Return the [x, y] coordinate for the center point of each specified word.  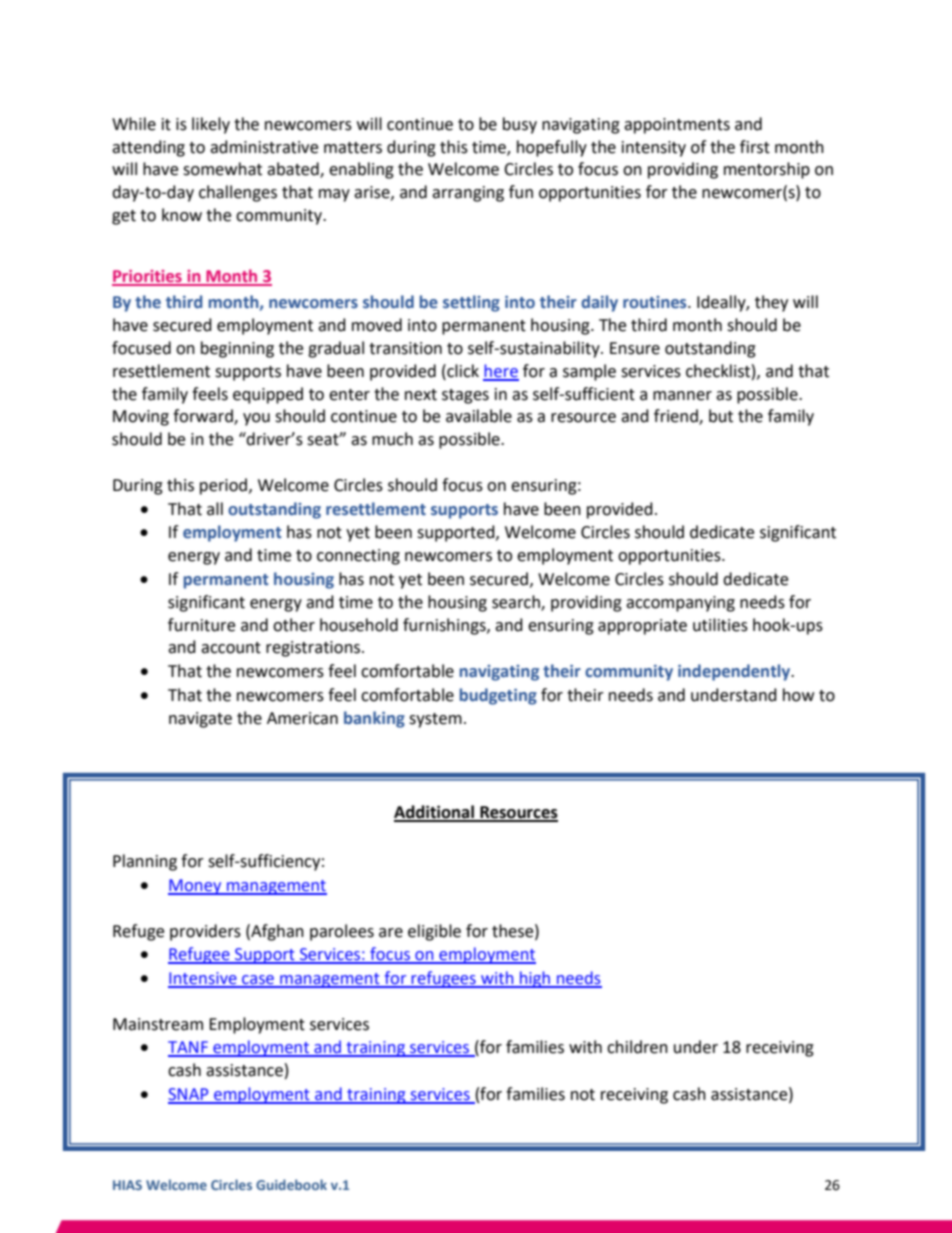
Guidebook [291, 1184]
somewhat [222, 169]
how [798, 695]
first [755, 147]
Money [196, 887]
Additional [435, 813]
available [479, 416]
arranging [468, 194]
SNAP [189, 1095]
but [721, 416]
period [223, 486]
